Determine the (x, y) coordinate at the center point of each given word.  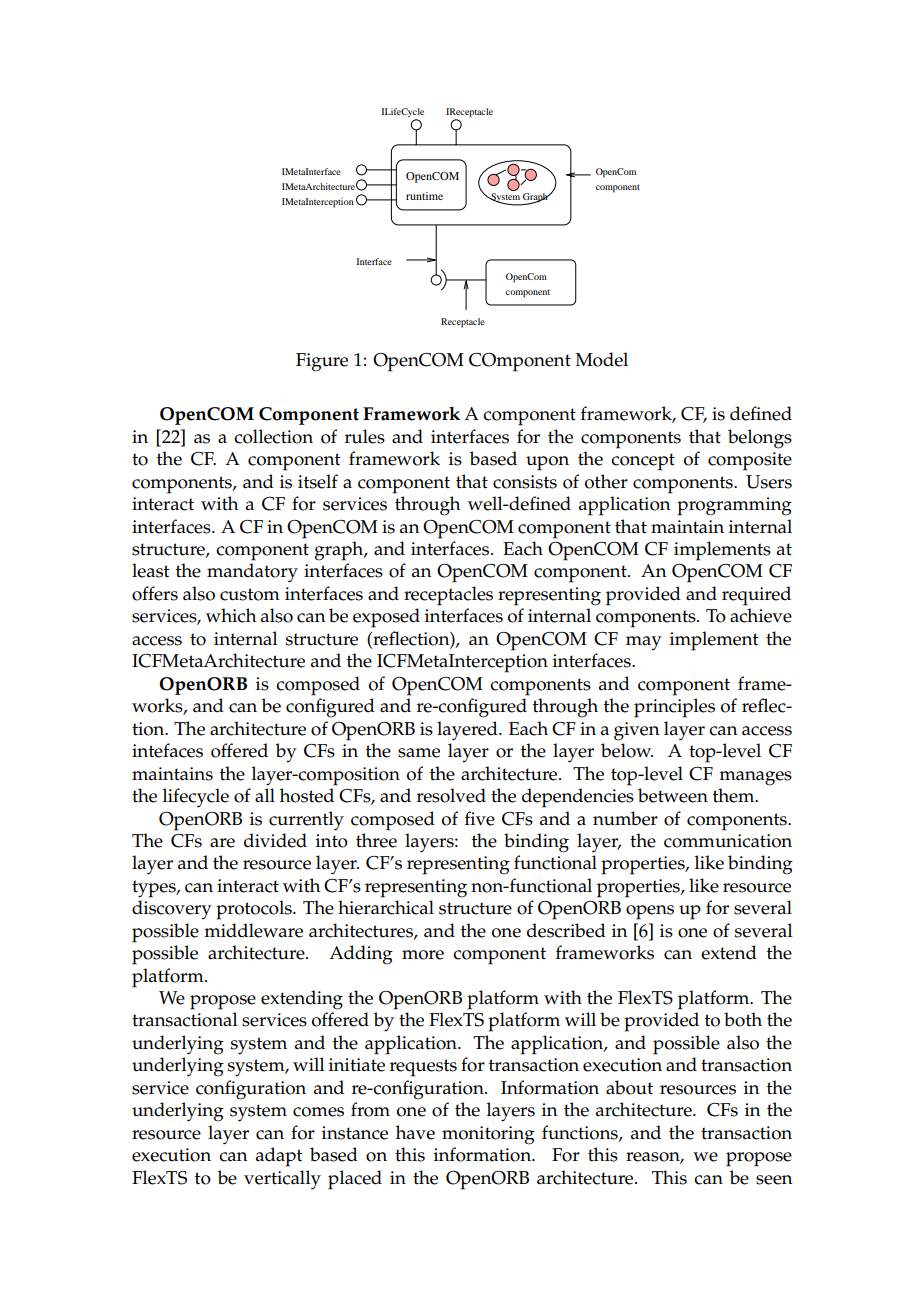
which (231, 615)
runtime (424, 196)
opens (650, 912)
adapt (279, 1157)
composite (750, 461)
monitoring (488, 1135)
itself (318, 481)
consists (525, 482)
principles (674, 708)
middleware (253, 930)
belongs (760, 439)
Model (601, 359)
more (423, 955)
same (419, 753)
